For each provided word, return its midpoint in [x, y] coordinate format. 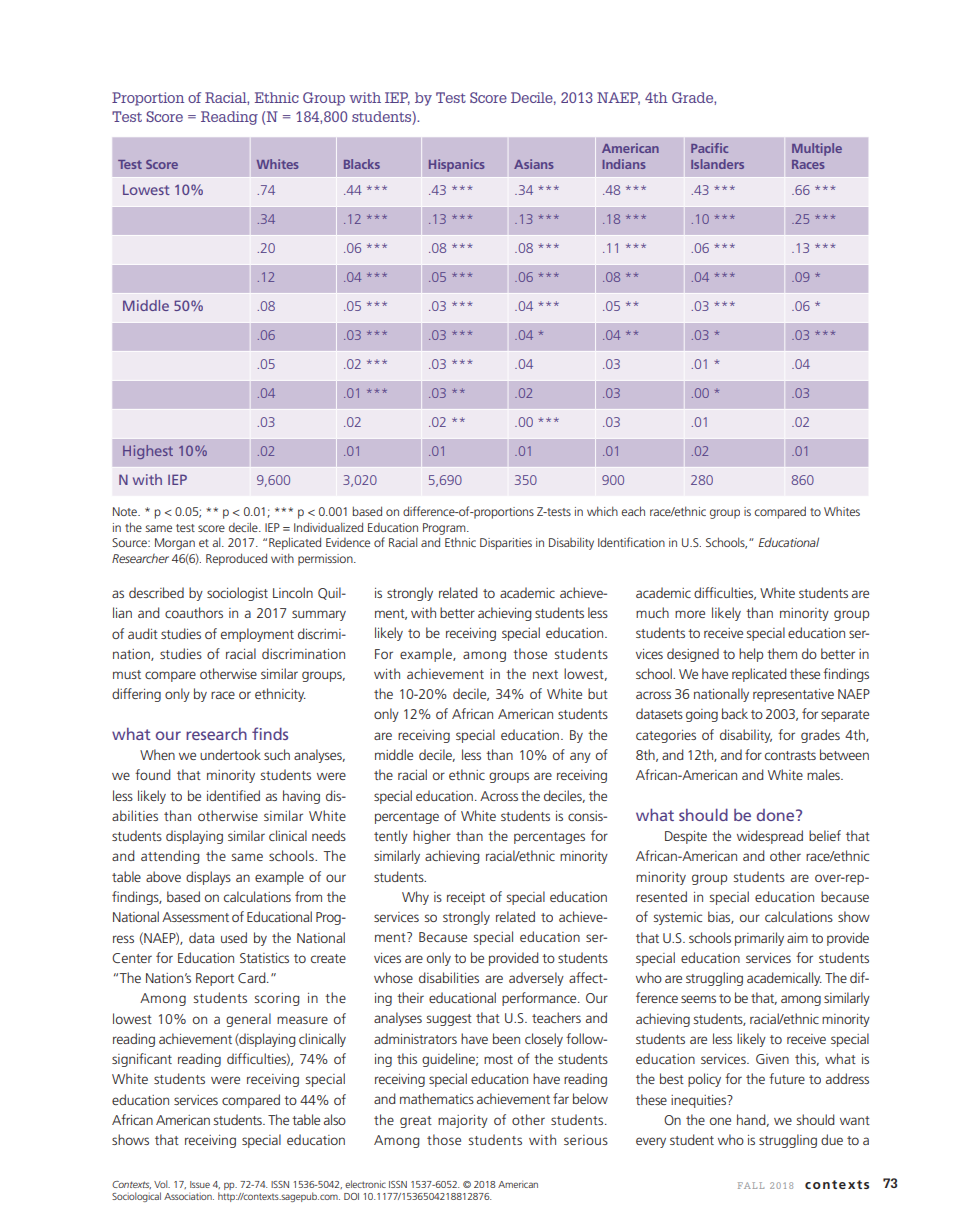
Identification [631, 542]
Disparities [506, 544]
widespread [770, 837]
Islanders [717, 164]
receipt [466, 898]
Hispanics [456, 165]
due [832, 1139]
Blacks [362, 164]
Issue [200, 1184]
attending [170, 857]
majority [463, 1121]
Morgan [175, 544]
